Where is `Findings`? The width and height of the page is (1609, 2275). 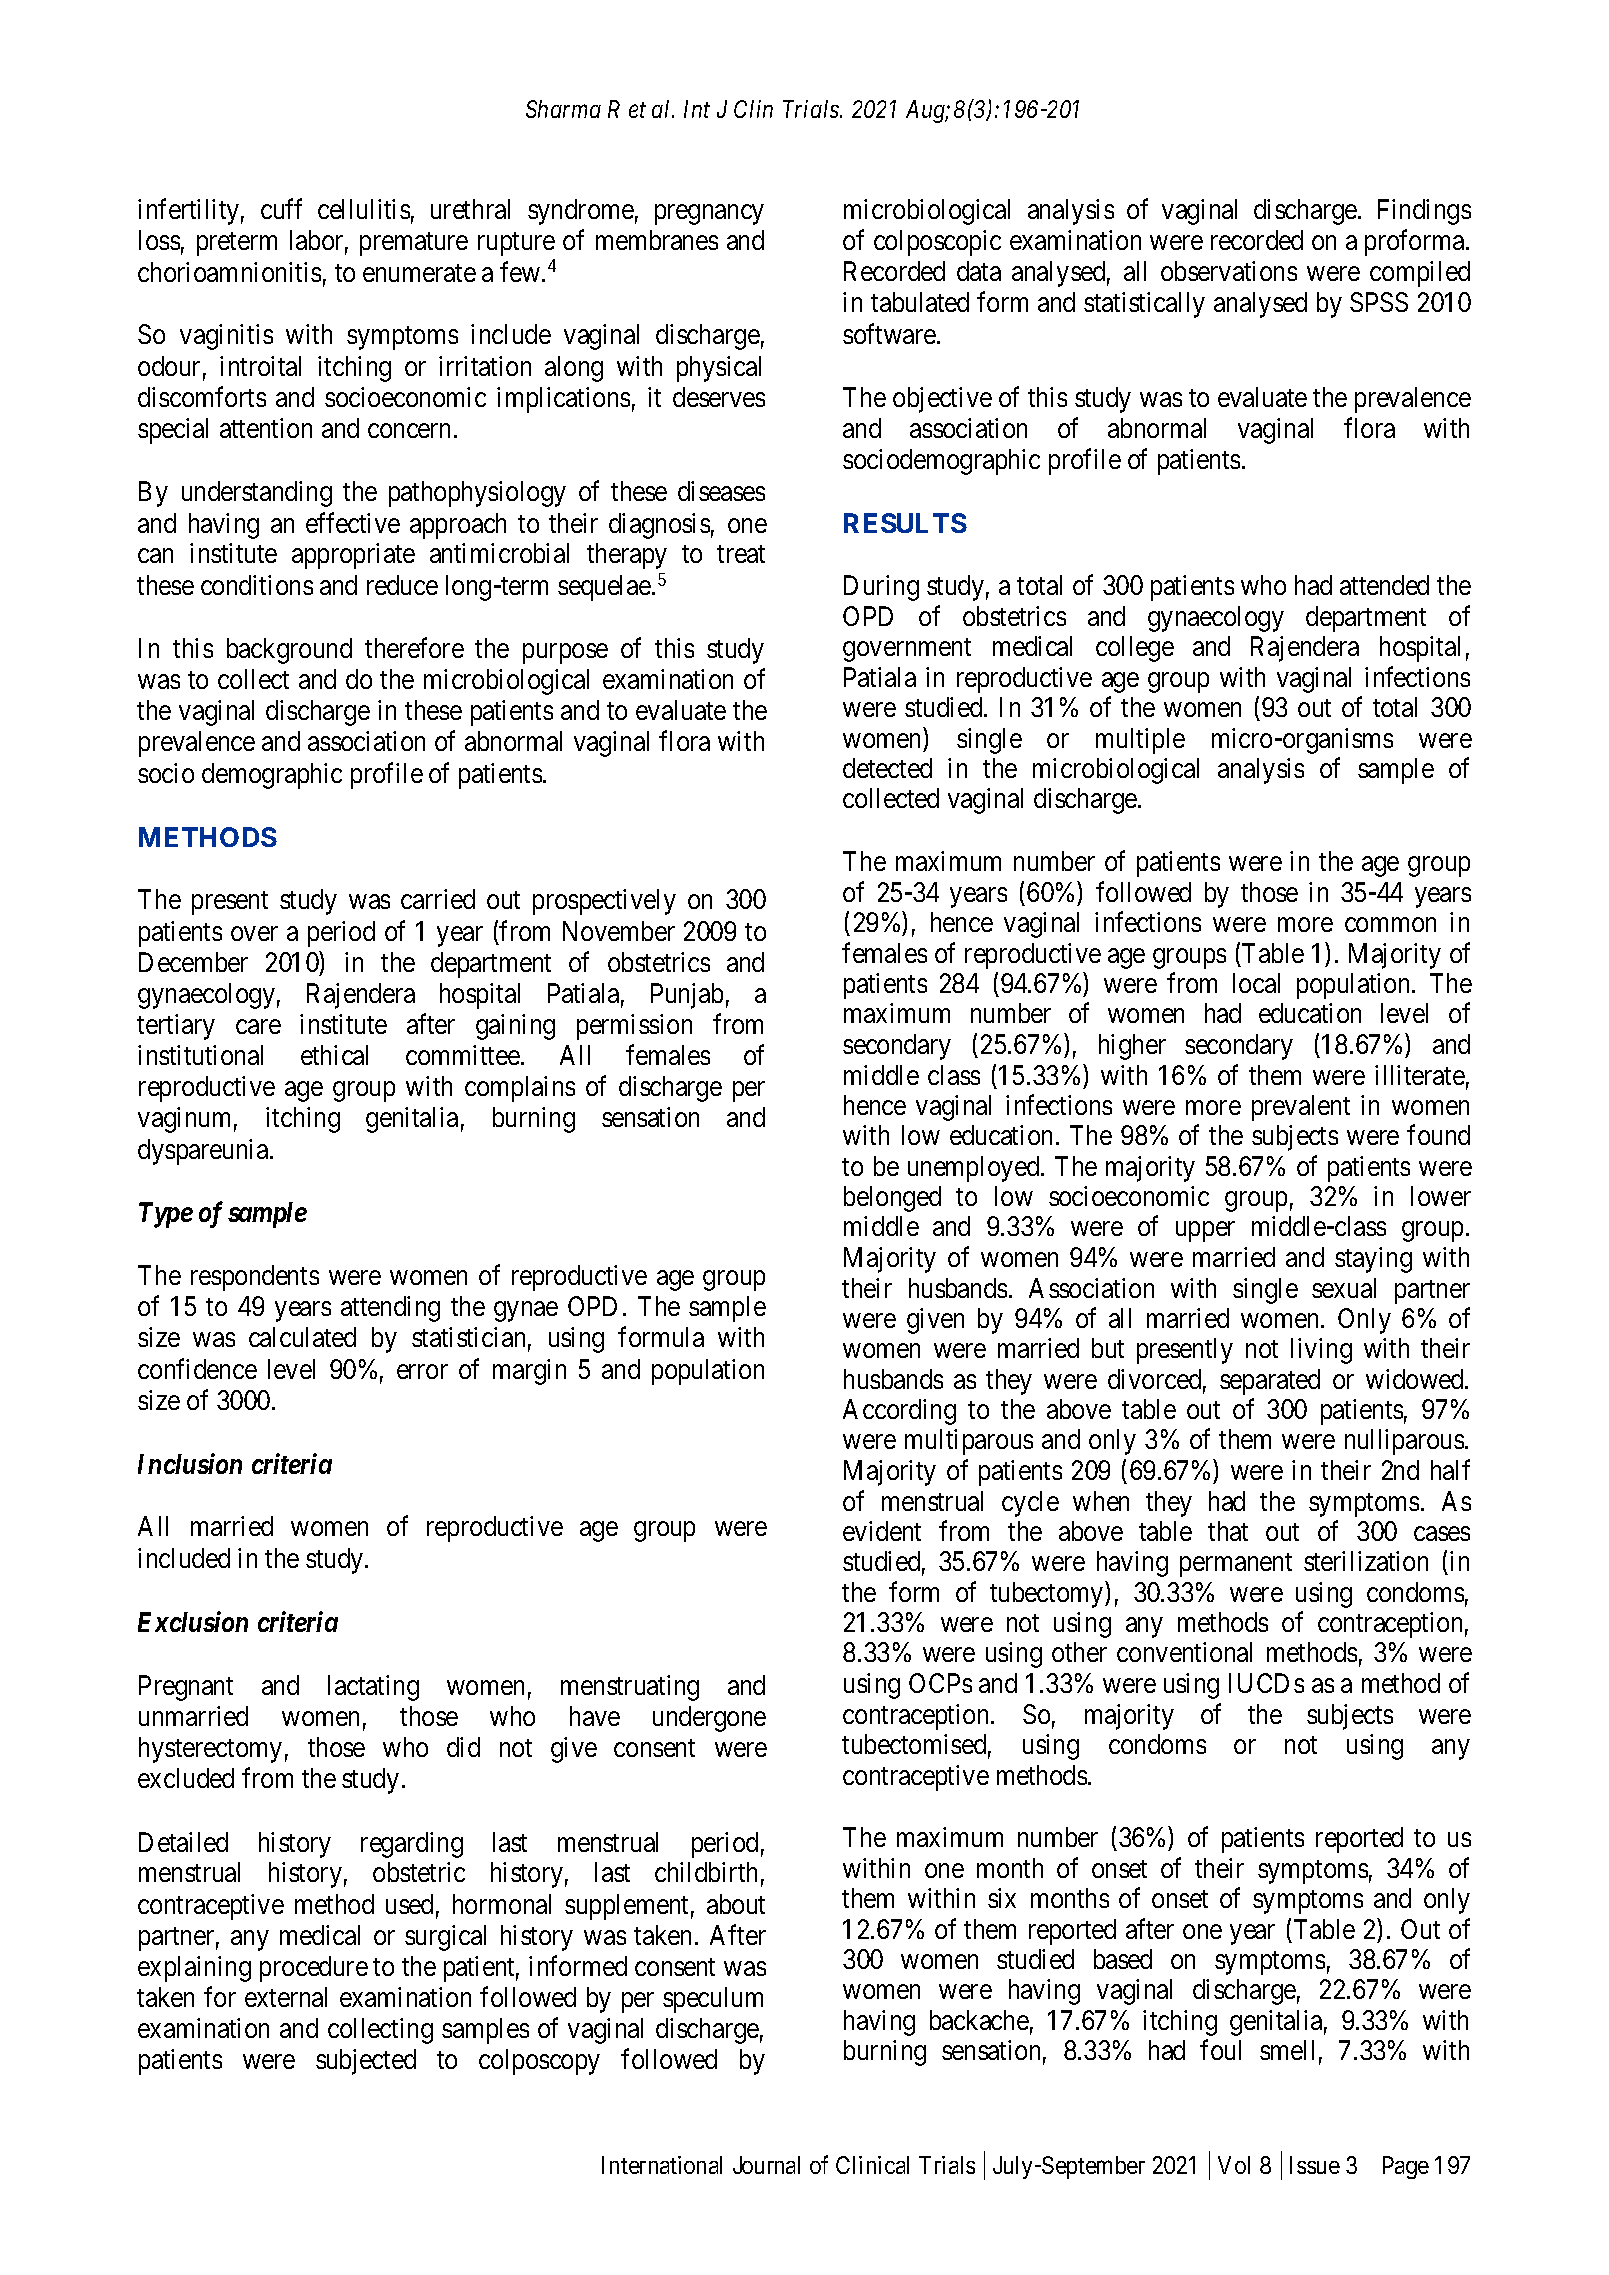 Findings is located at coordinates (1424, 212).
